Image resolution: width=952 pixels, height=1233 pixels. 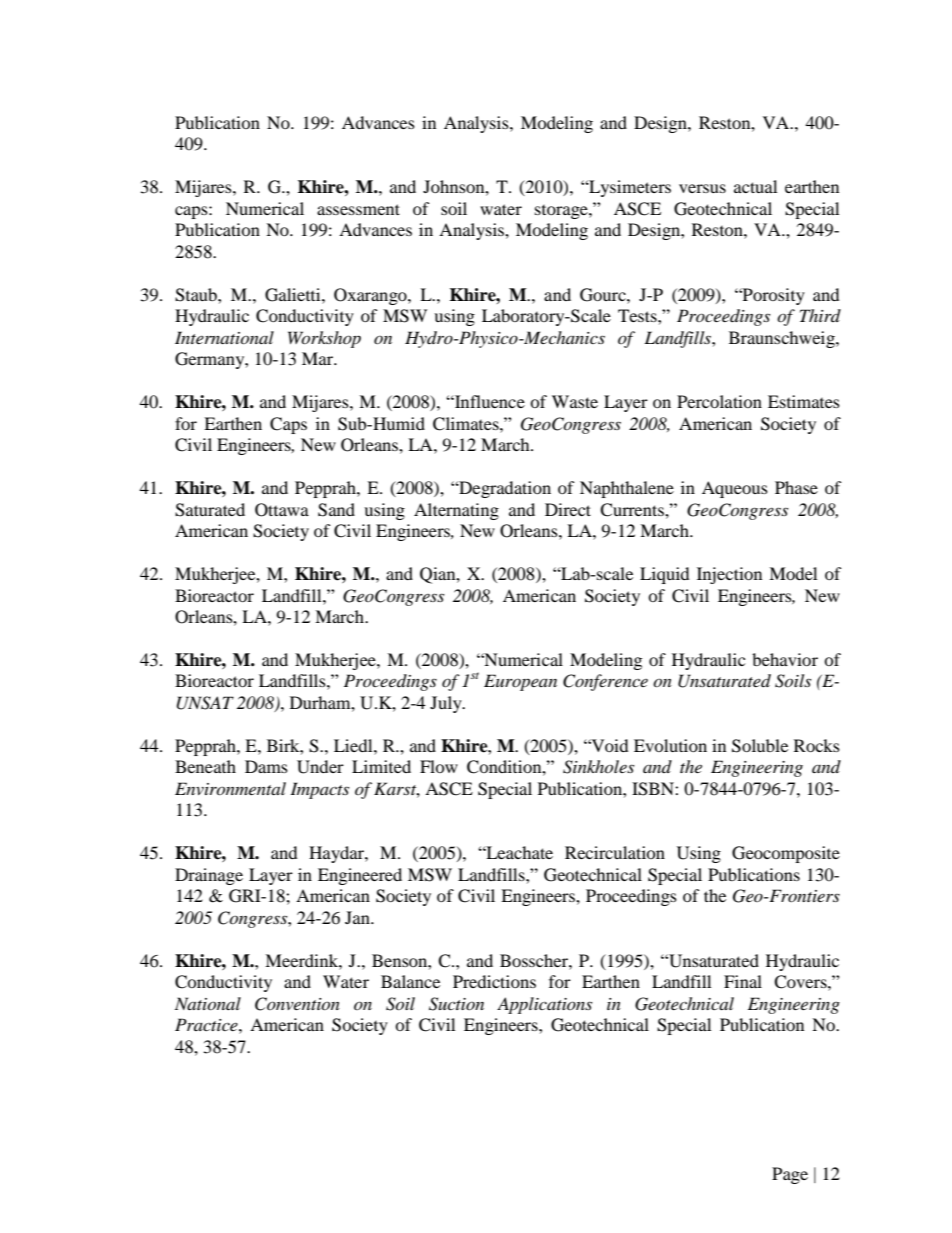 What do you see at coordinates (735, 489) in the document?
I see `Aqueous` at bounding box center [735, 489].
